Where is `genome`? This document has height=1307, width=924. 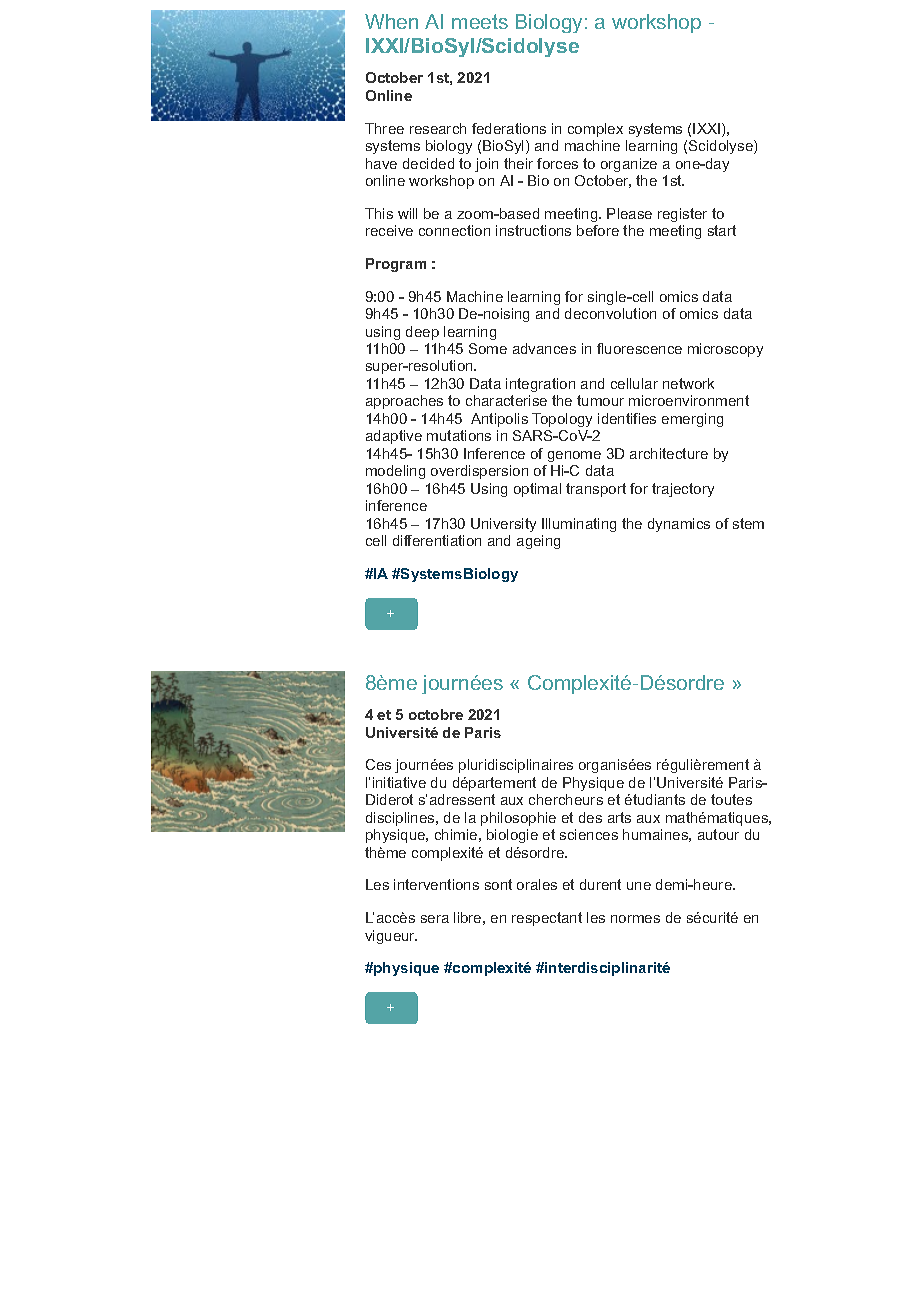
genome is located at coordinates (574, 456).
